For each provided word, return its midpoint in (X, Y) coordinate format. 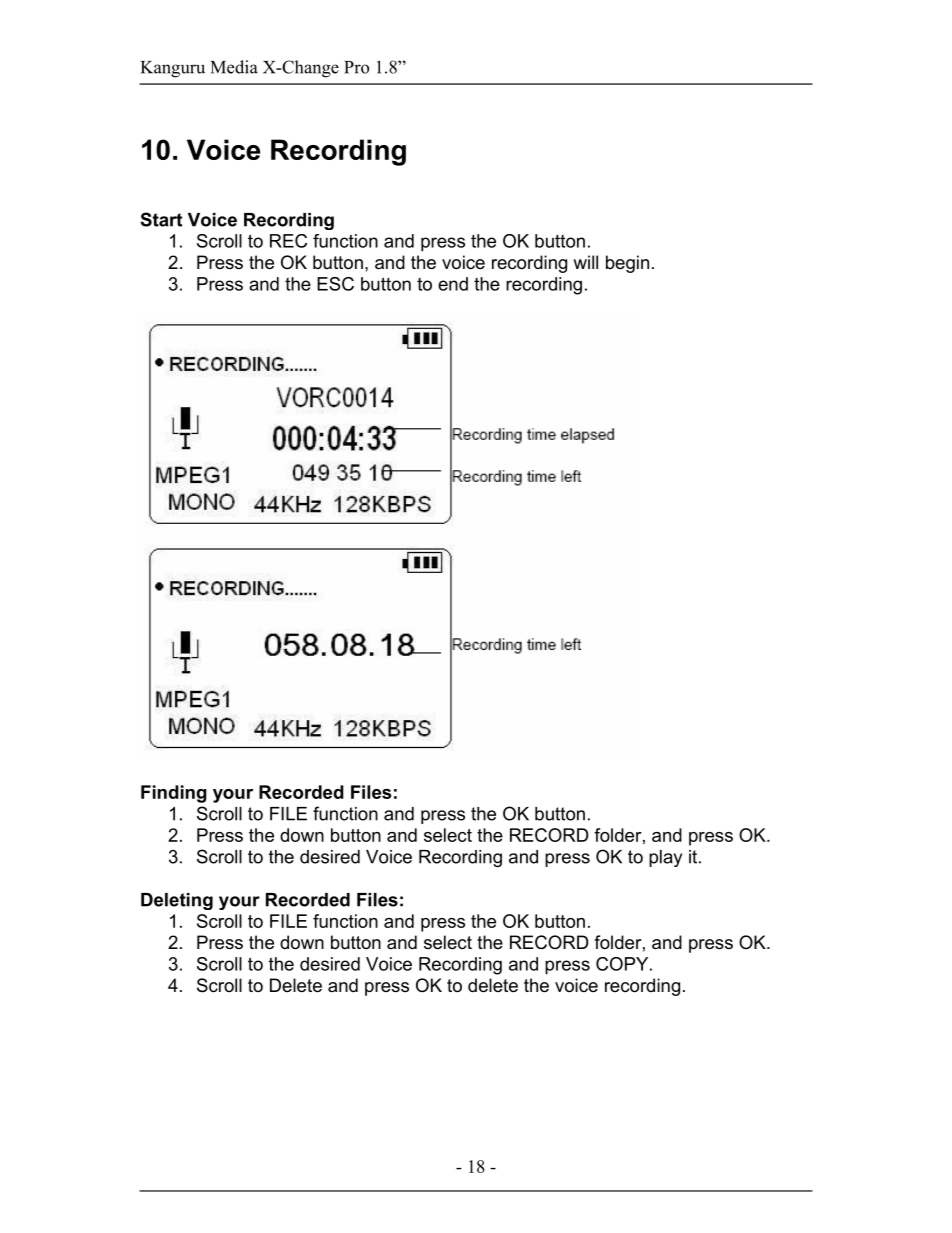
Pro (356, 67)
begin (627, 264)
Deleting (177, 901)
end (453, 284)
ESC (335, 284)
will (585, 262)
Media (234, 67)
